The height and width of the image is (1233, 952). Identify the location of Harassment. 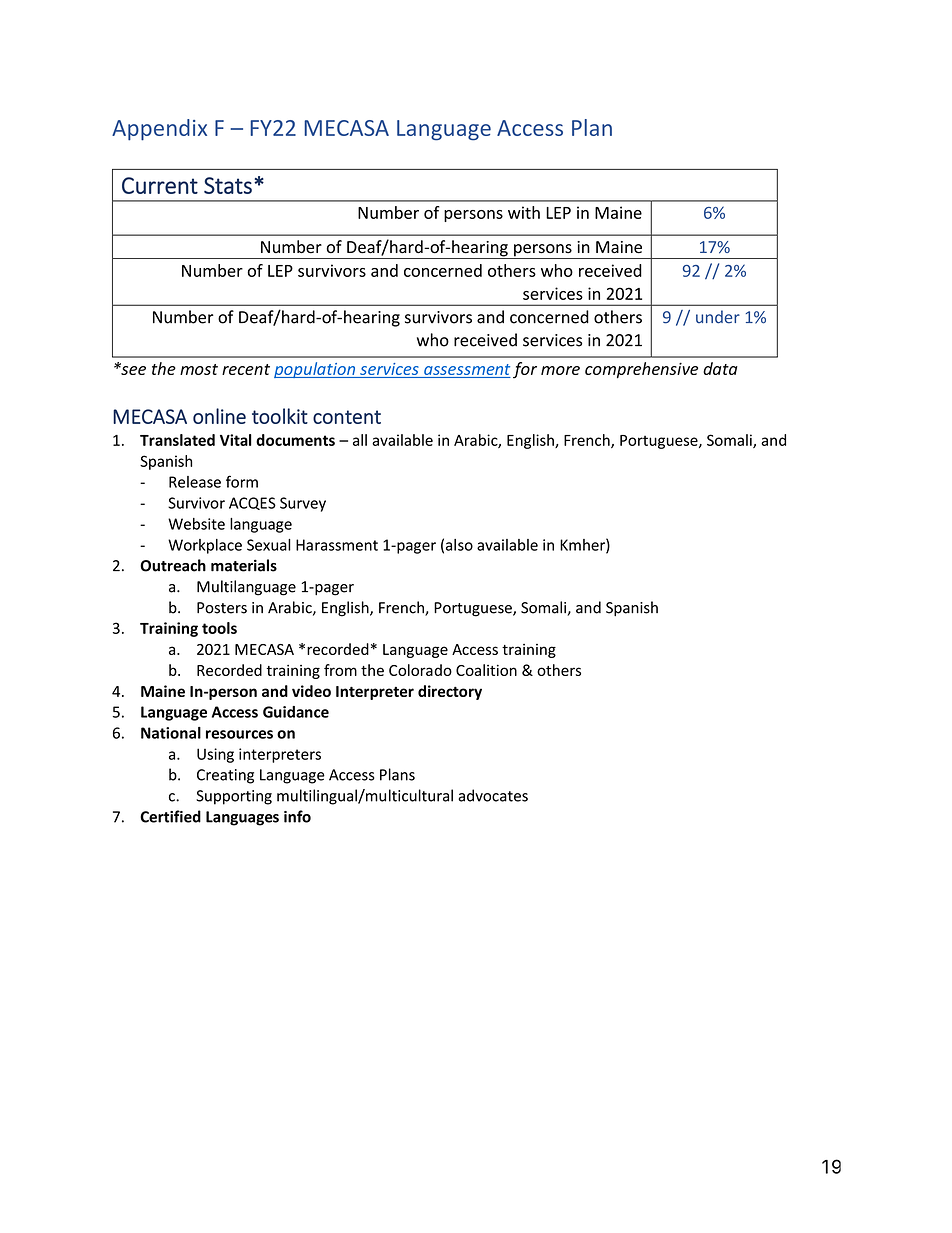
(337, 545).
